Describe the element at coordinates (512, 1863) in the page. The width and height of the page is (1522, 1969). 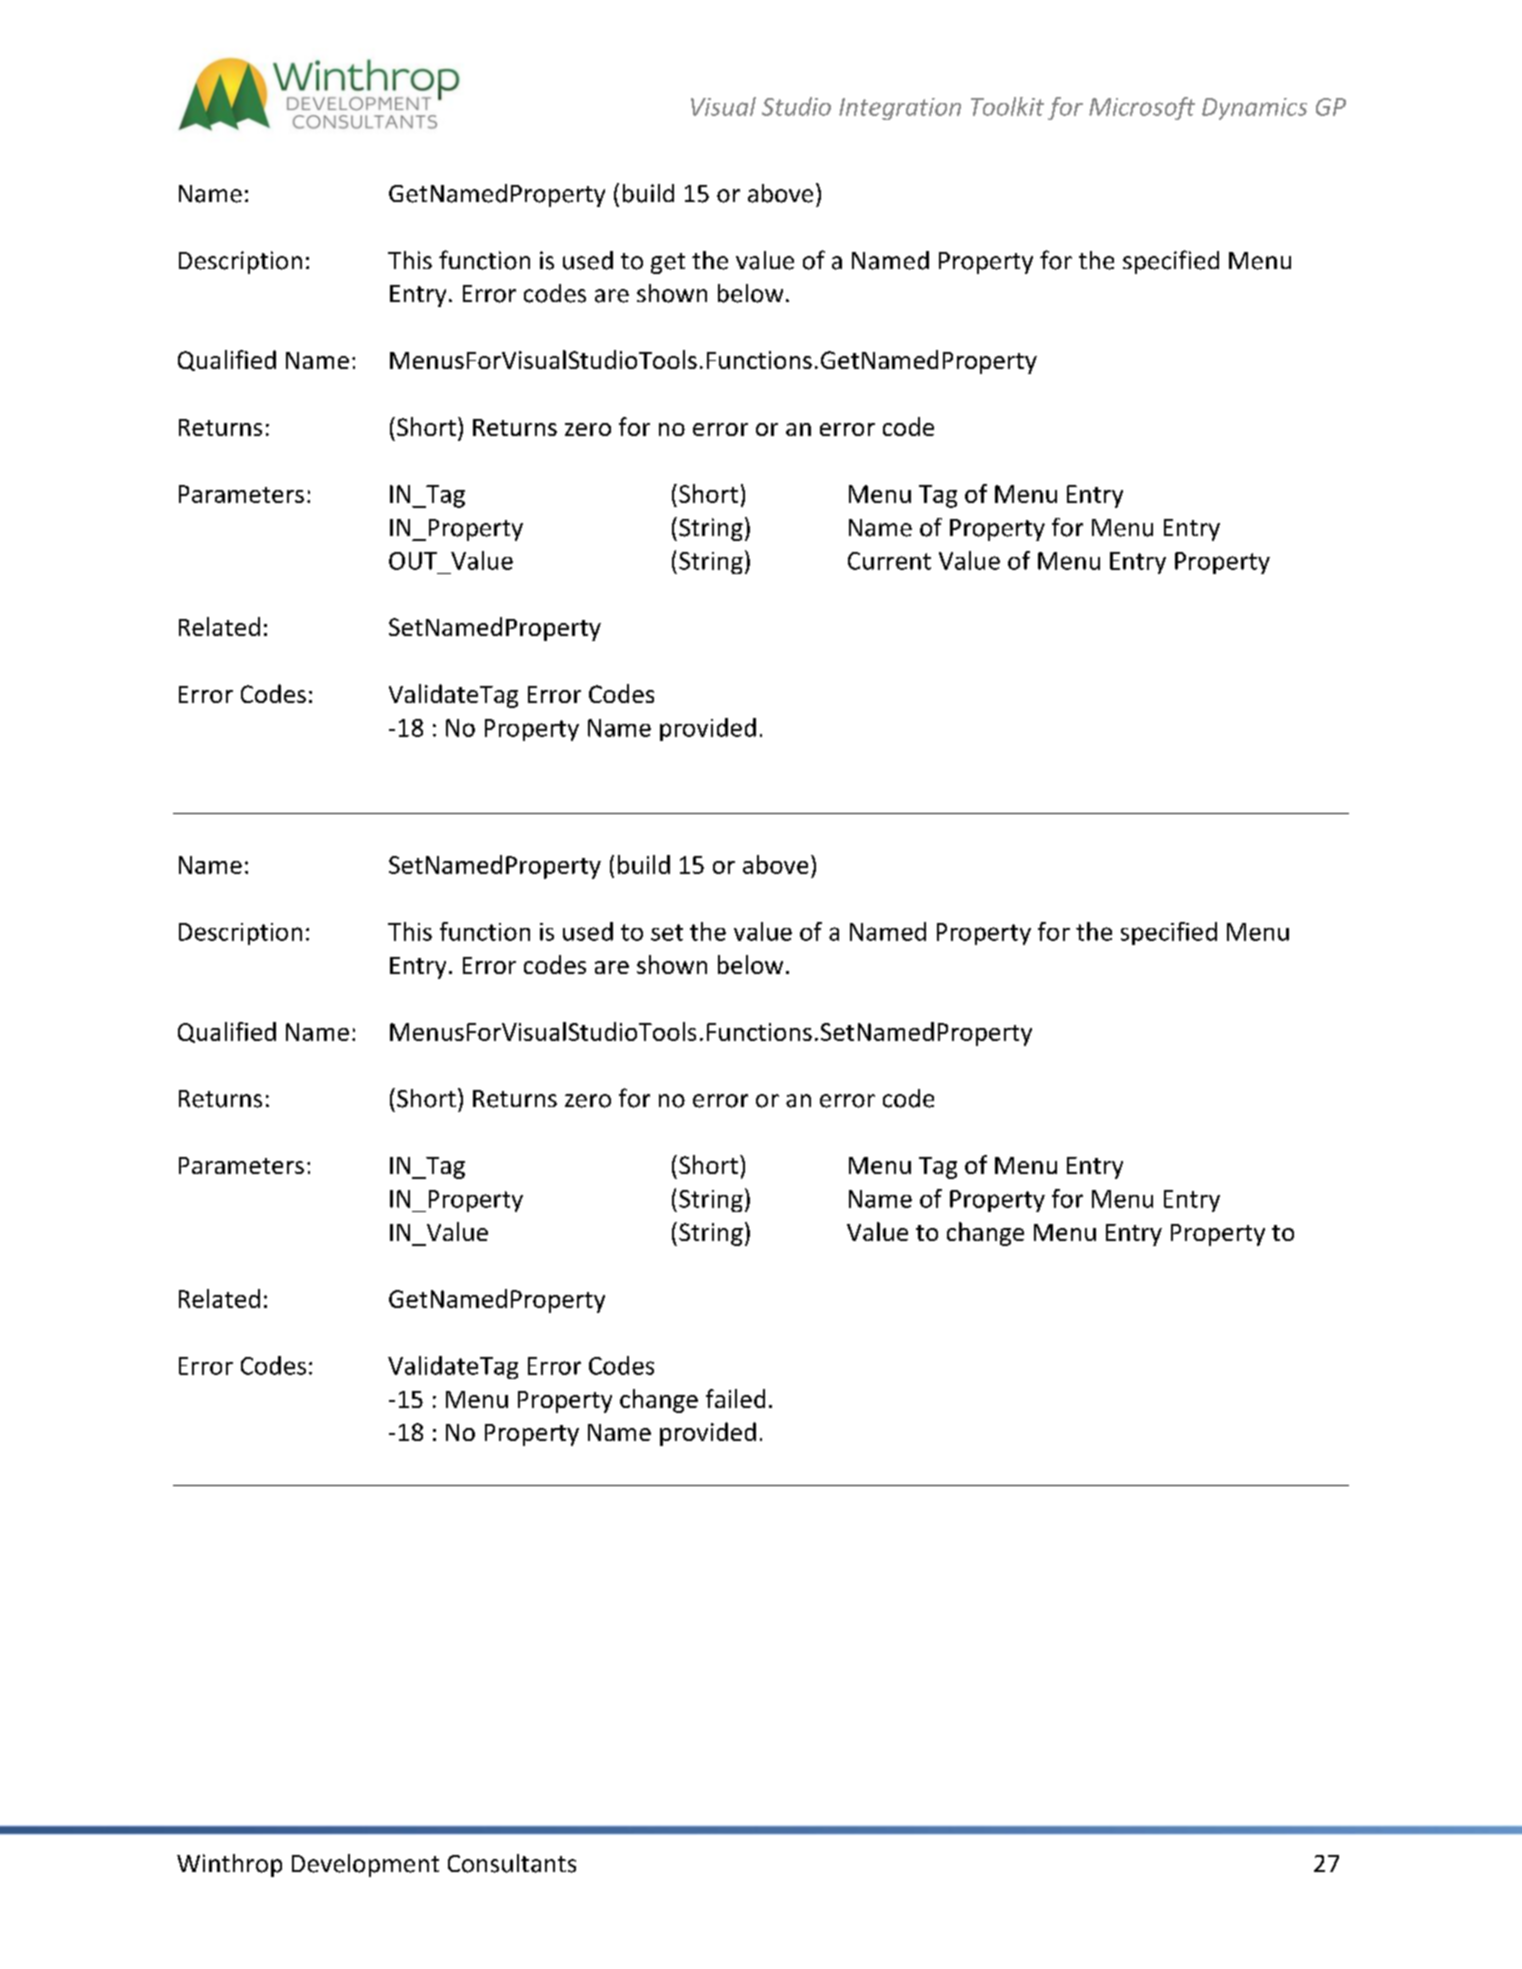
I see `Consultants` at that location.
